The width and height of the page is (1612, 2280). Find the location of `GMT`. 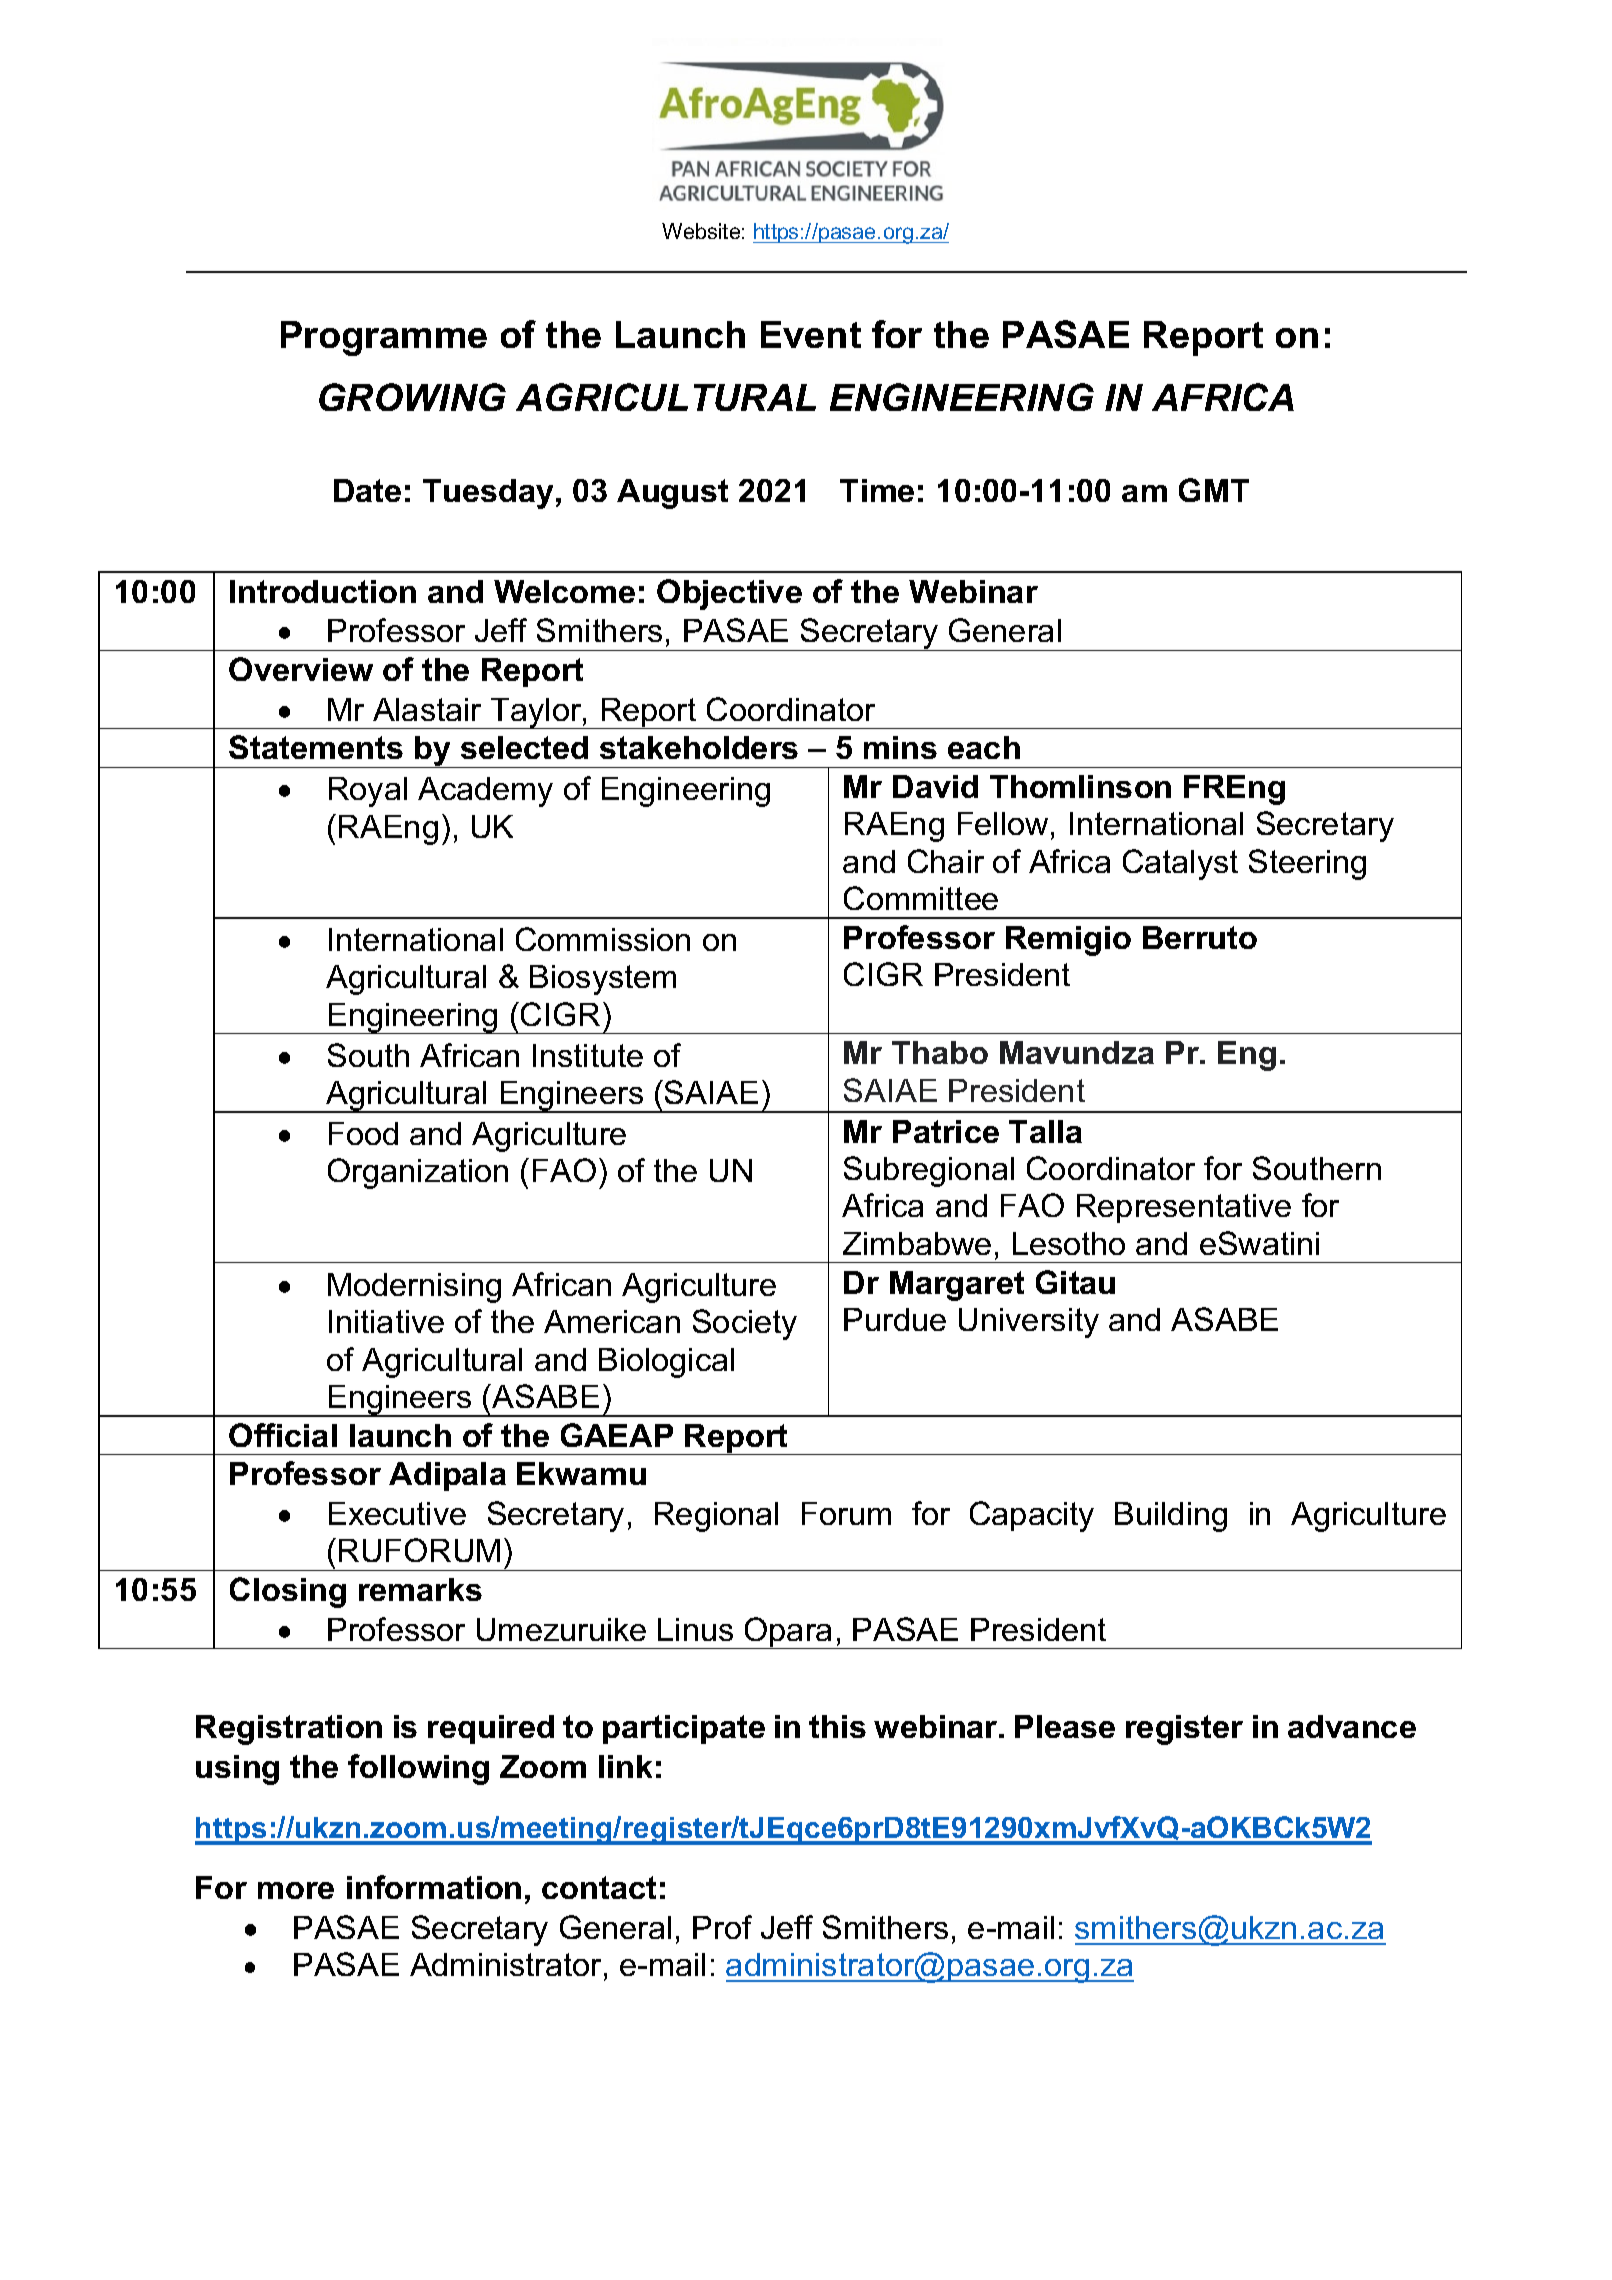

GMT is located at coordinates (1214, 490).
